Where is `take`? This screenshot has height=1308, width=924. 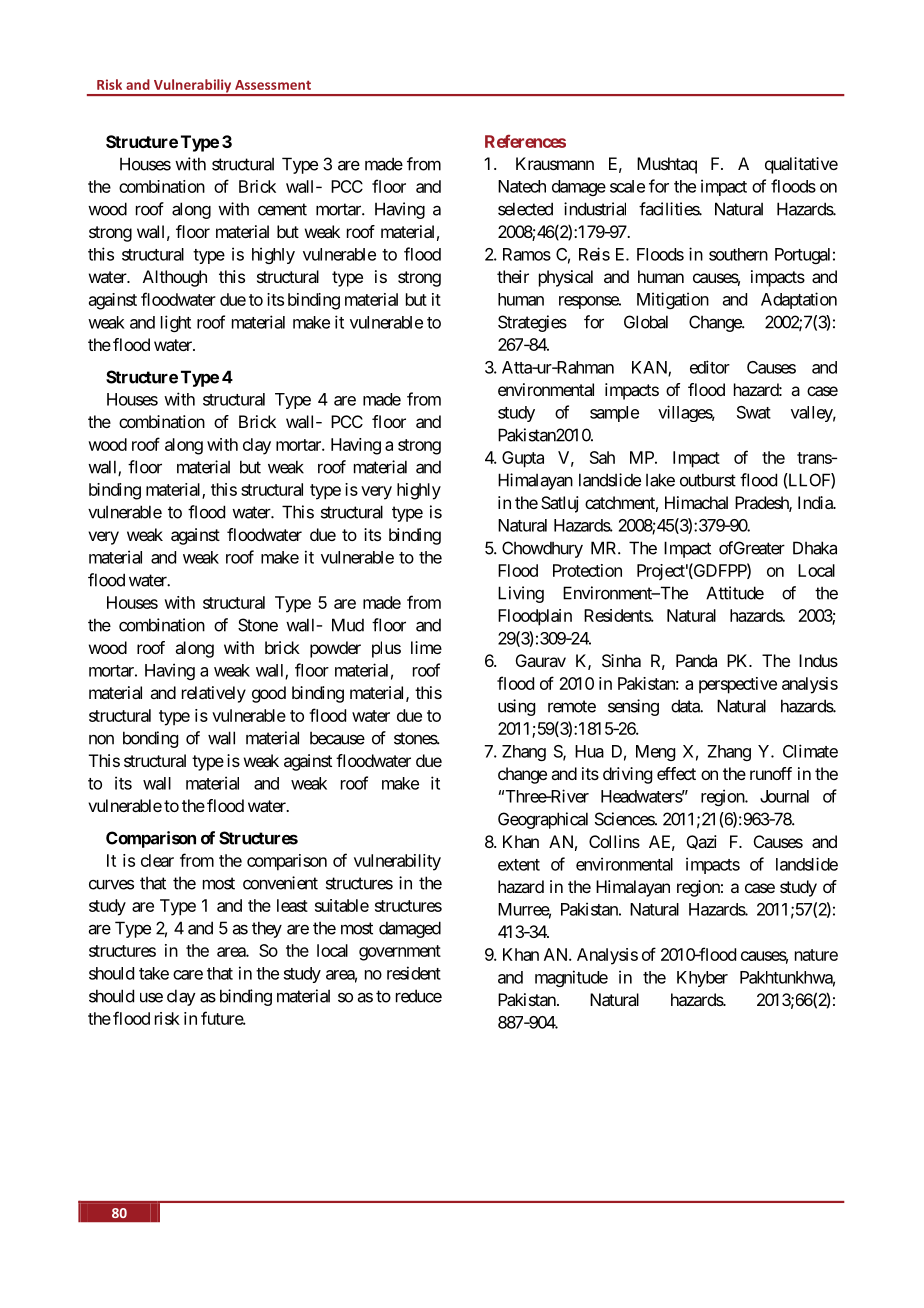
take is located at coordinates (154, 973).
